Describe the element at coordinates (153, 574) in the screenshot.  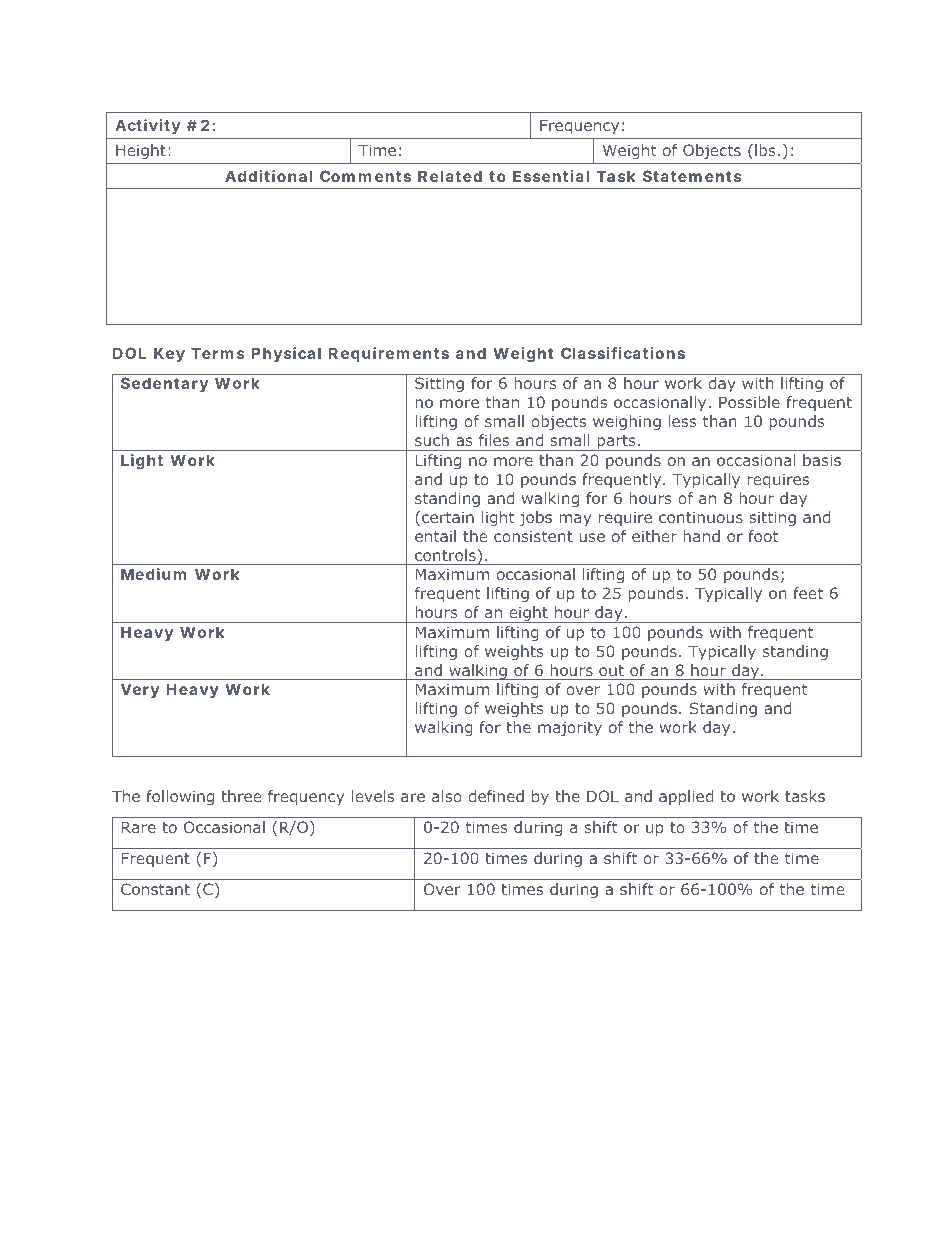
I see `Medium` at that location.
